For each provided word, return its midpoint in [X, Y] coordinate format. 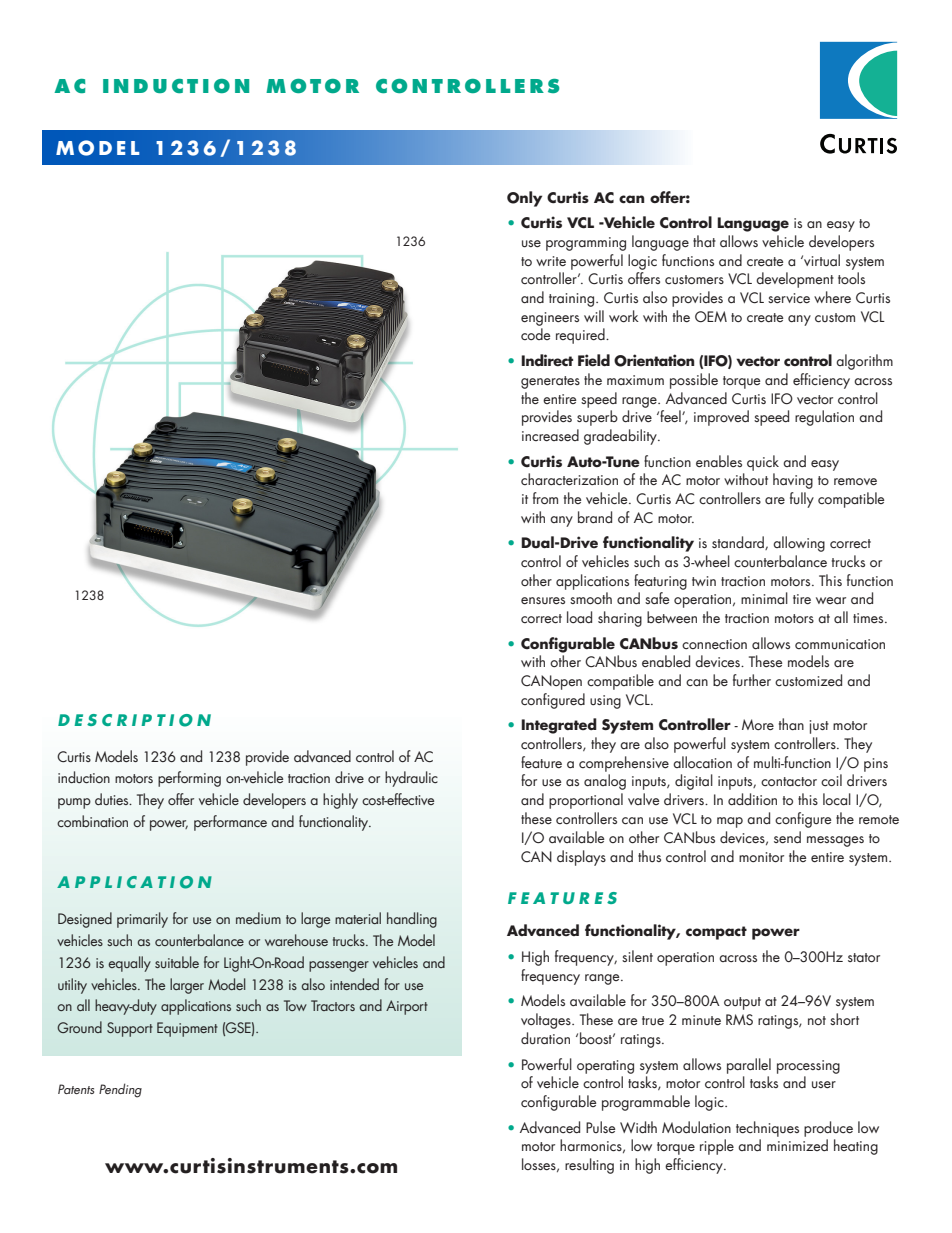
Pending [120, 1090]
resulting [589, 1166]
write [551, 261]
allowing [799, 544]
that [704, 241]
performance [230, 823]
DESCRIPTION [134, 720]
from [545, 498]
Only [524, 199]
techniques [767, 1129]
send [787, 837]
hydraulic [411, 779]
